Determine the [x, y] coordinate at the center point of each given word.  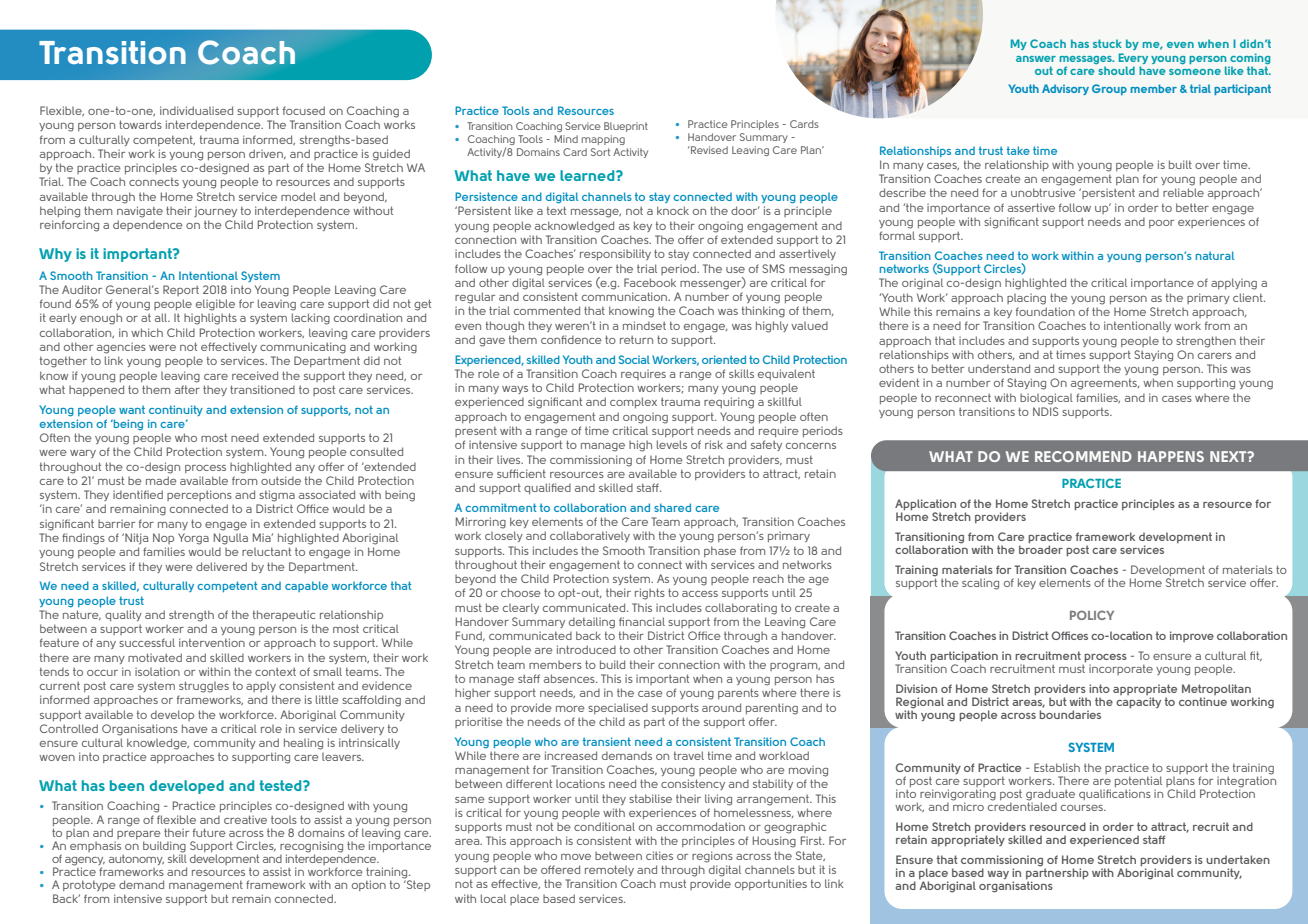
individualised [196, 110]
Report [181, 290]
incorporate [1121, 669]
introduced [586, 649]
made [161, 480]
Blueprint [626, 127]
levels [672, 444]
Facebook [650, 282]
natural [1215, 255]
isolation [157, 671]
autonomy [136, 860]
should [1116, 70]
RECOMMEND [1083, 456]
